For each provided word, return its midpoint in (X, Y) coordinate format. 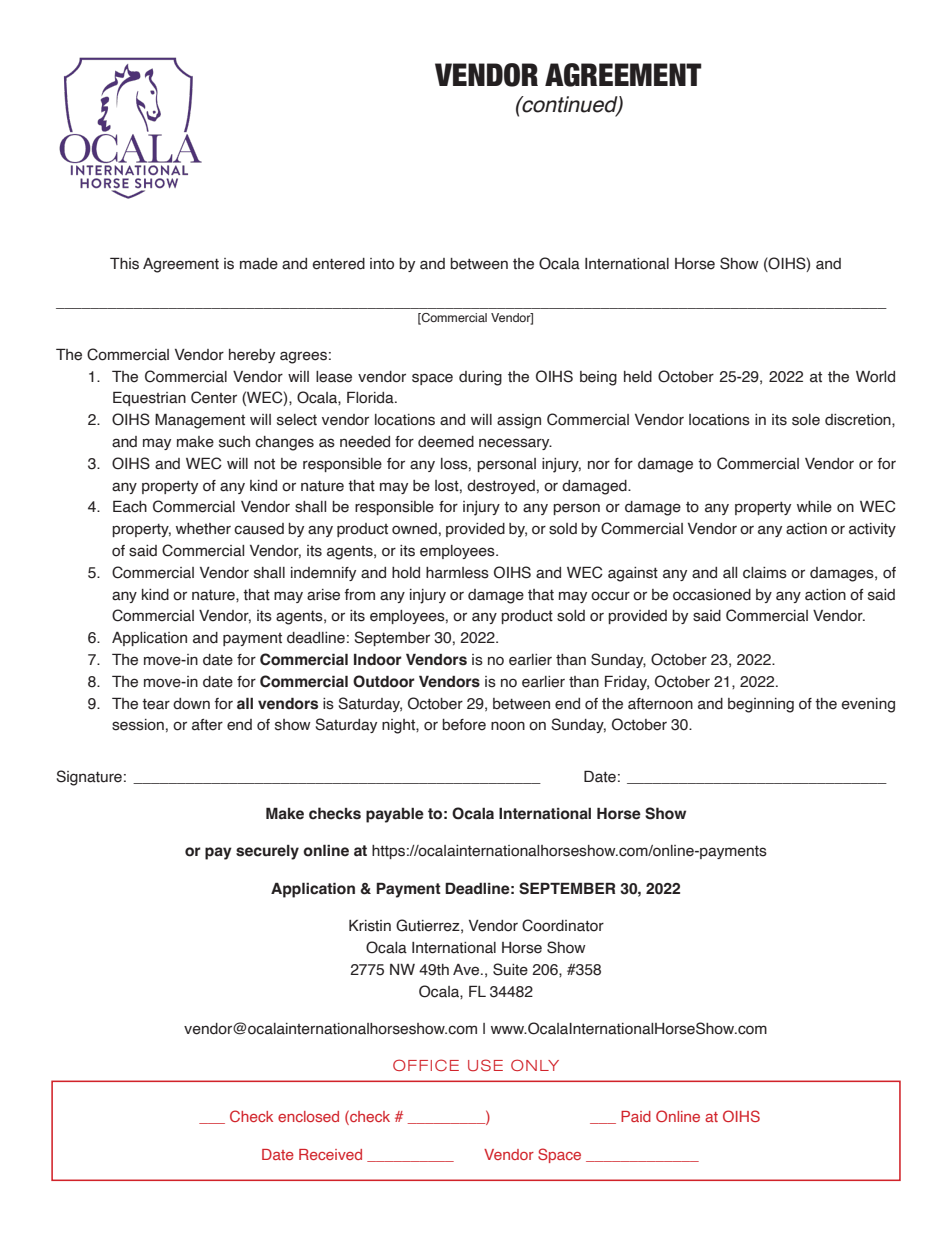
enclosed (308, 1116)
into (382, 264)
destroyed (501, 487)
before (464, 725)
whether (203, 529)
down (191, 704)
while (814, 507)
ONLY (535, 1065)
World (875, 377)
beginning (761, 705)
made (259, 264)
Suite (510, 969)
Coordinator (563, 925)
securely (267, 852)
